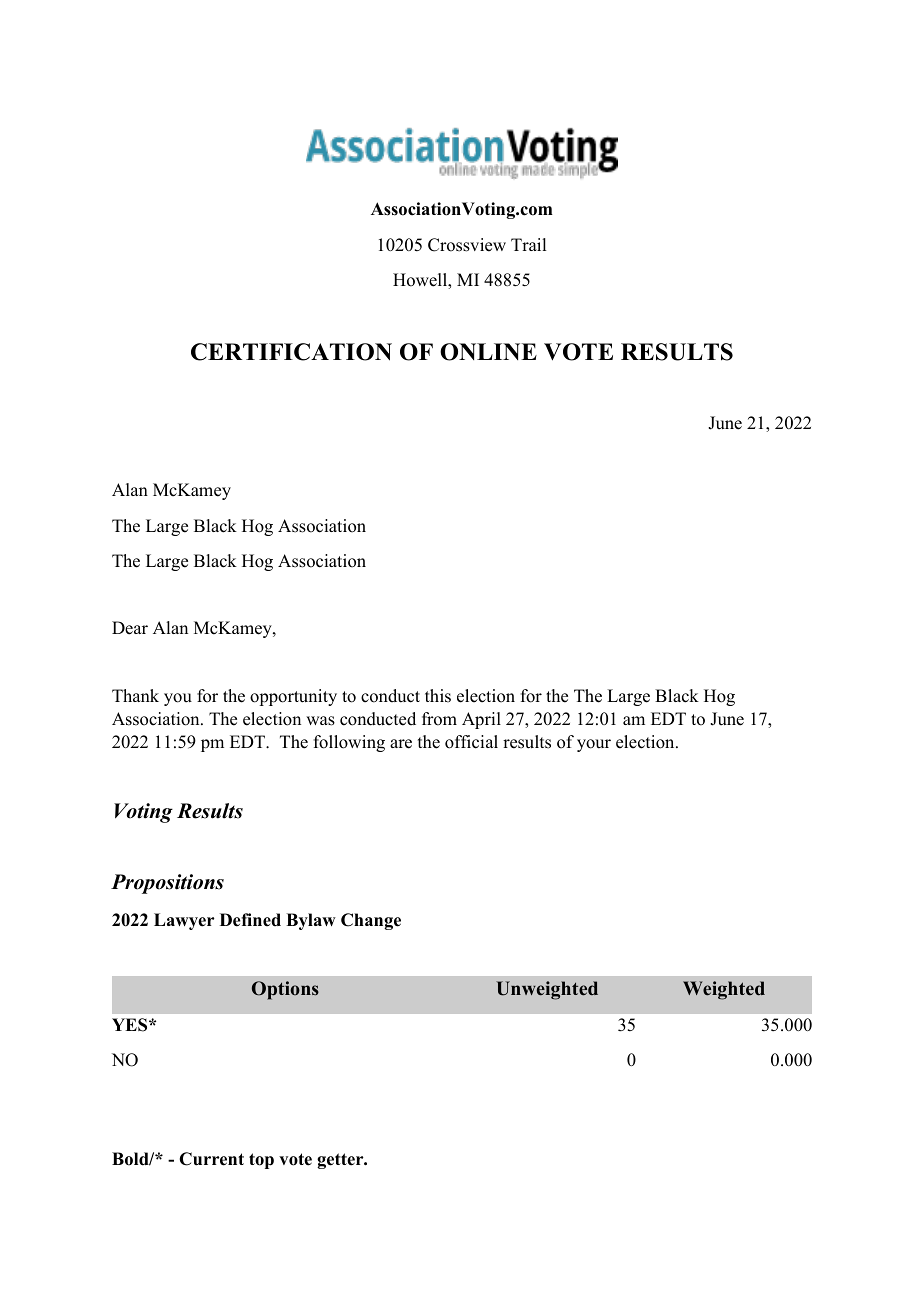  What do you see at coordinates (135, 695) in the document?
I see `Thank` at bounding box center [135, 695].
